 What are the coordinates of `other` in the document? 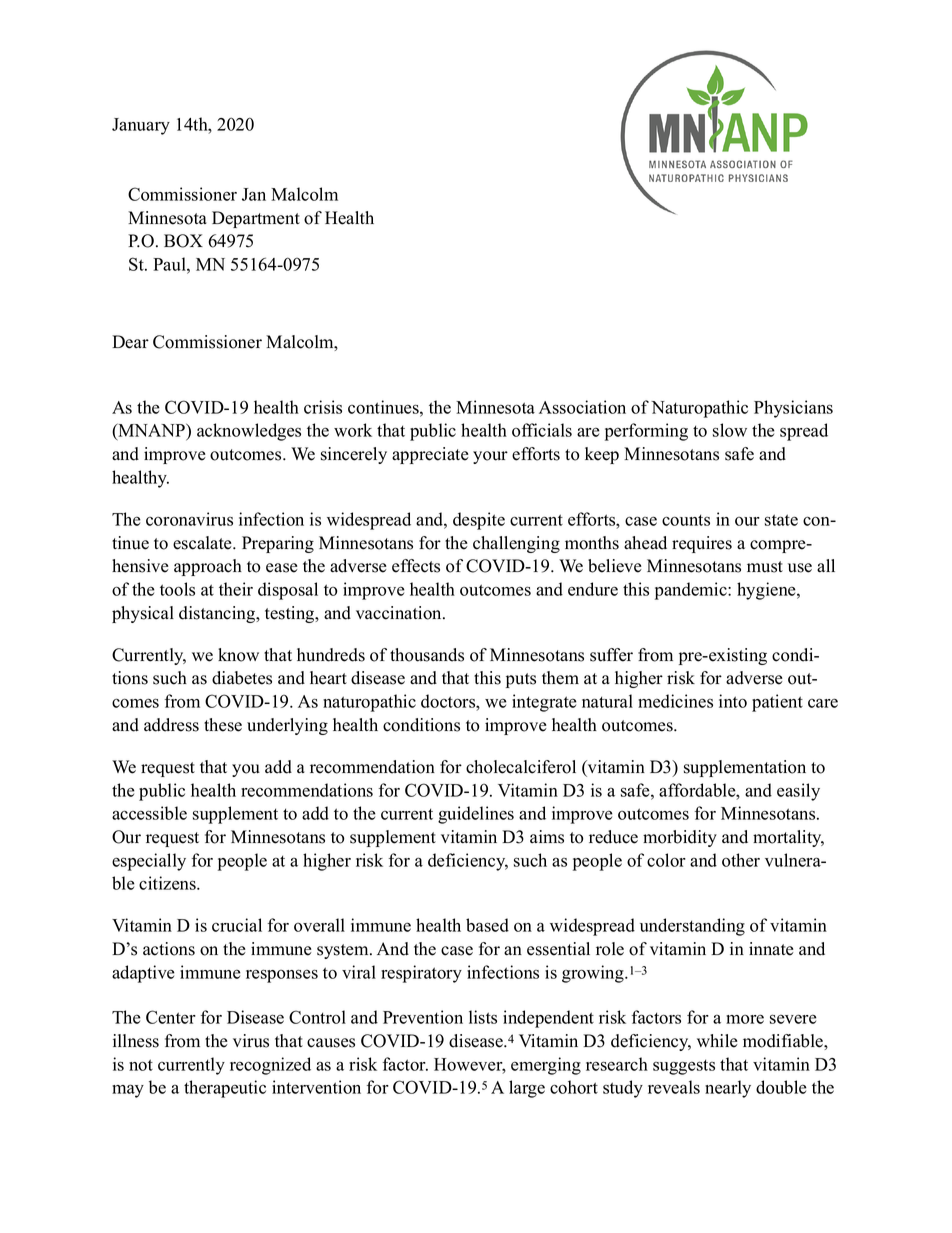 It's located at (741, 860).
